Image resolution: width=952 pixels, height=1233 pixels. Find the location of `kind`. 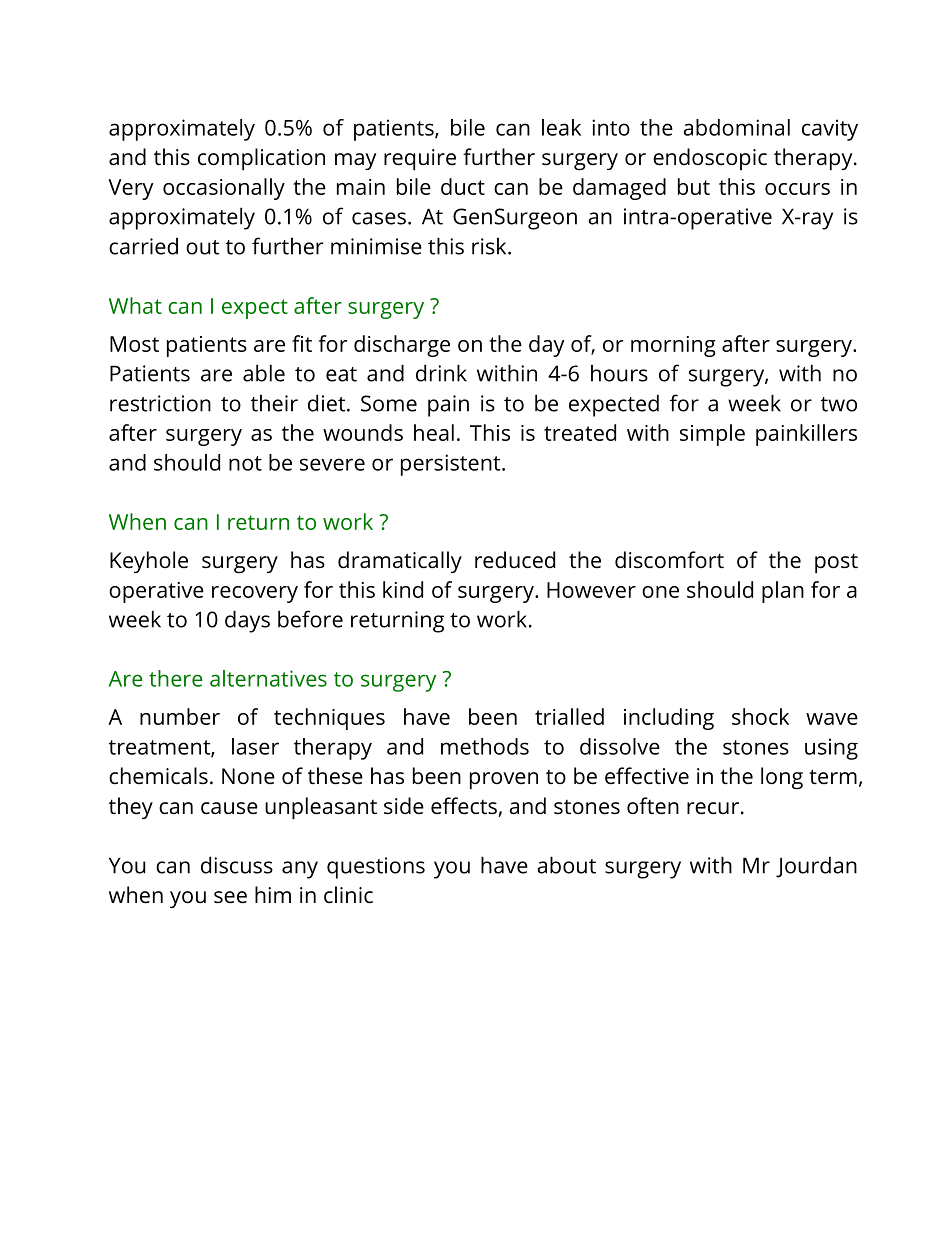

kind is located at coordinates (403, 589).
